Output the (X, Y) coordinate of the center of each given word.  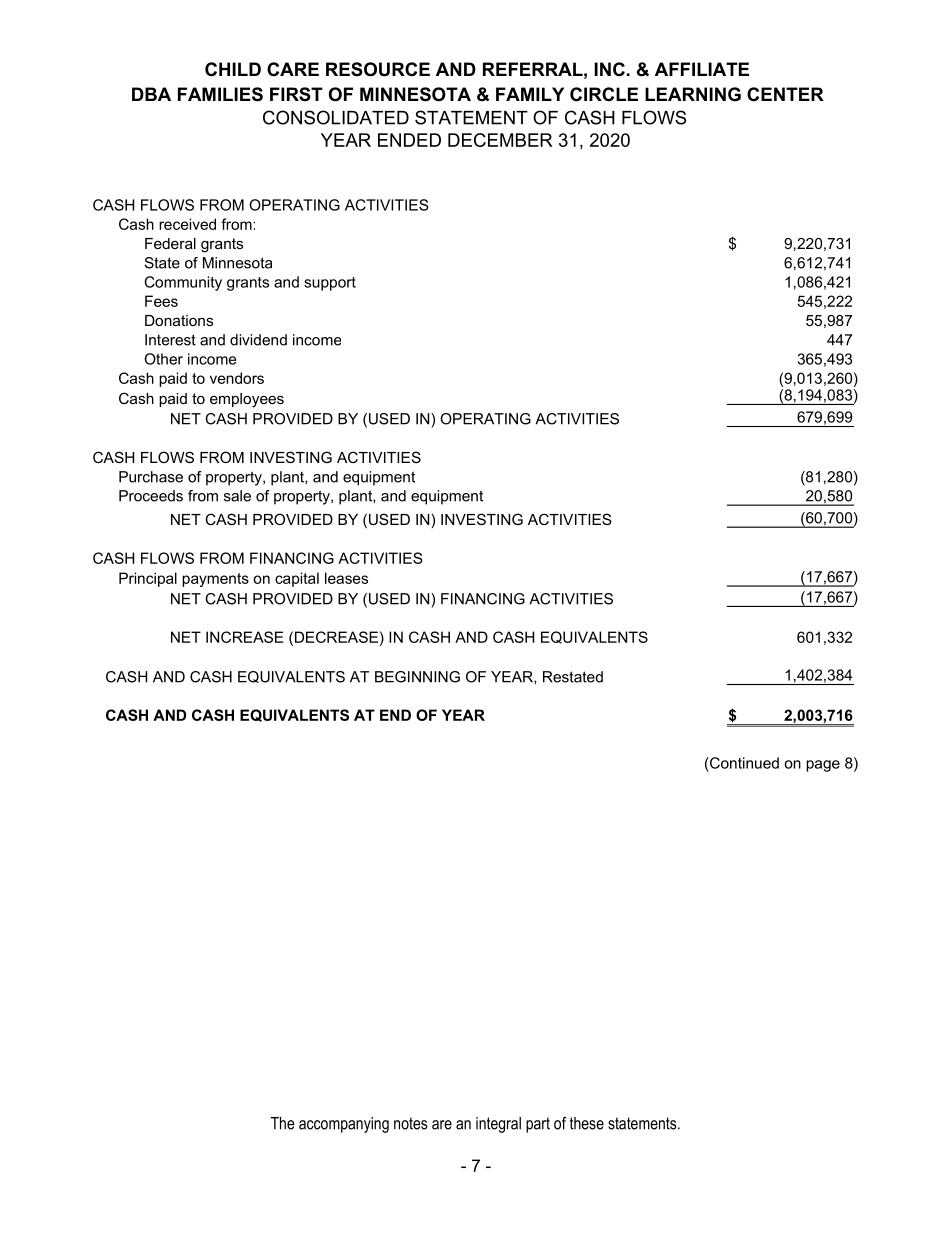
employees (247, 400)
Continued (743, 763)
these (587, 1123)
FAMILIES (220, 94)
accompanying (344, 1125)
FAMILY (530, 94)
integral (498, 1125)
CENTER (785, 94)
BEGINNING (417, 677)
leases (346, 578)
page (823, 766)
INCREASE (244, 637)
